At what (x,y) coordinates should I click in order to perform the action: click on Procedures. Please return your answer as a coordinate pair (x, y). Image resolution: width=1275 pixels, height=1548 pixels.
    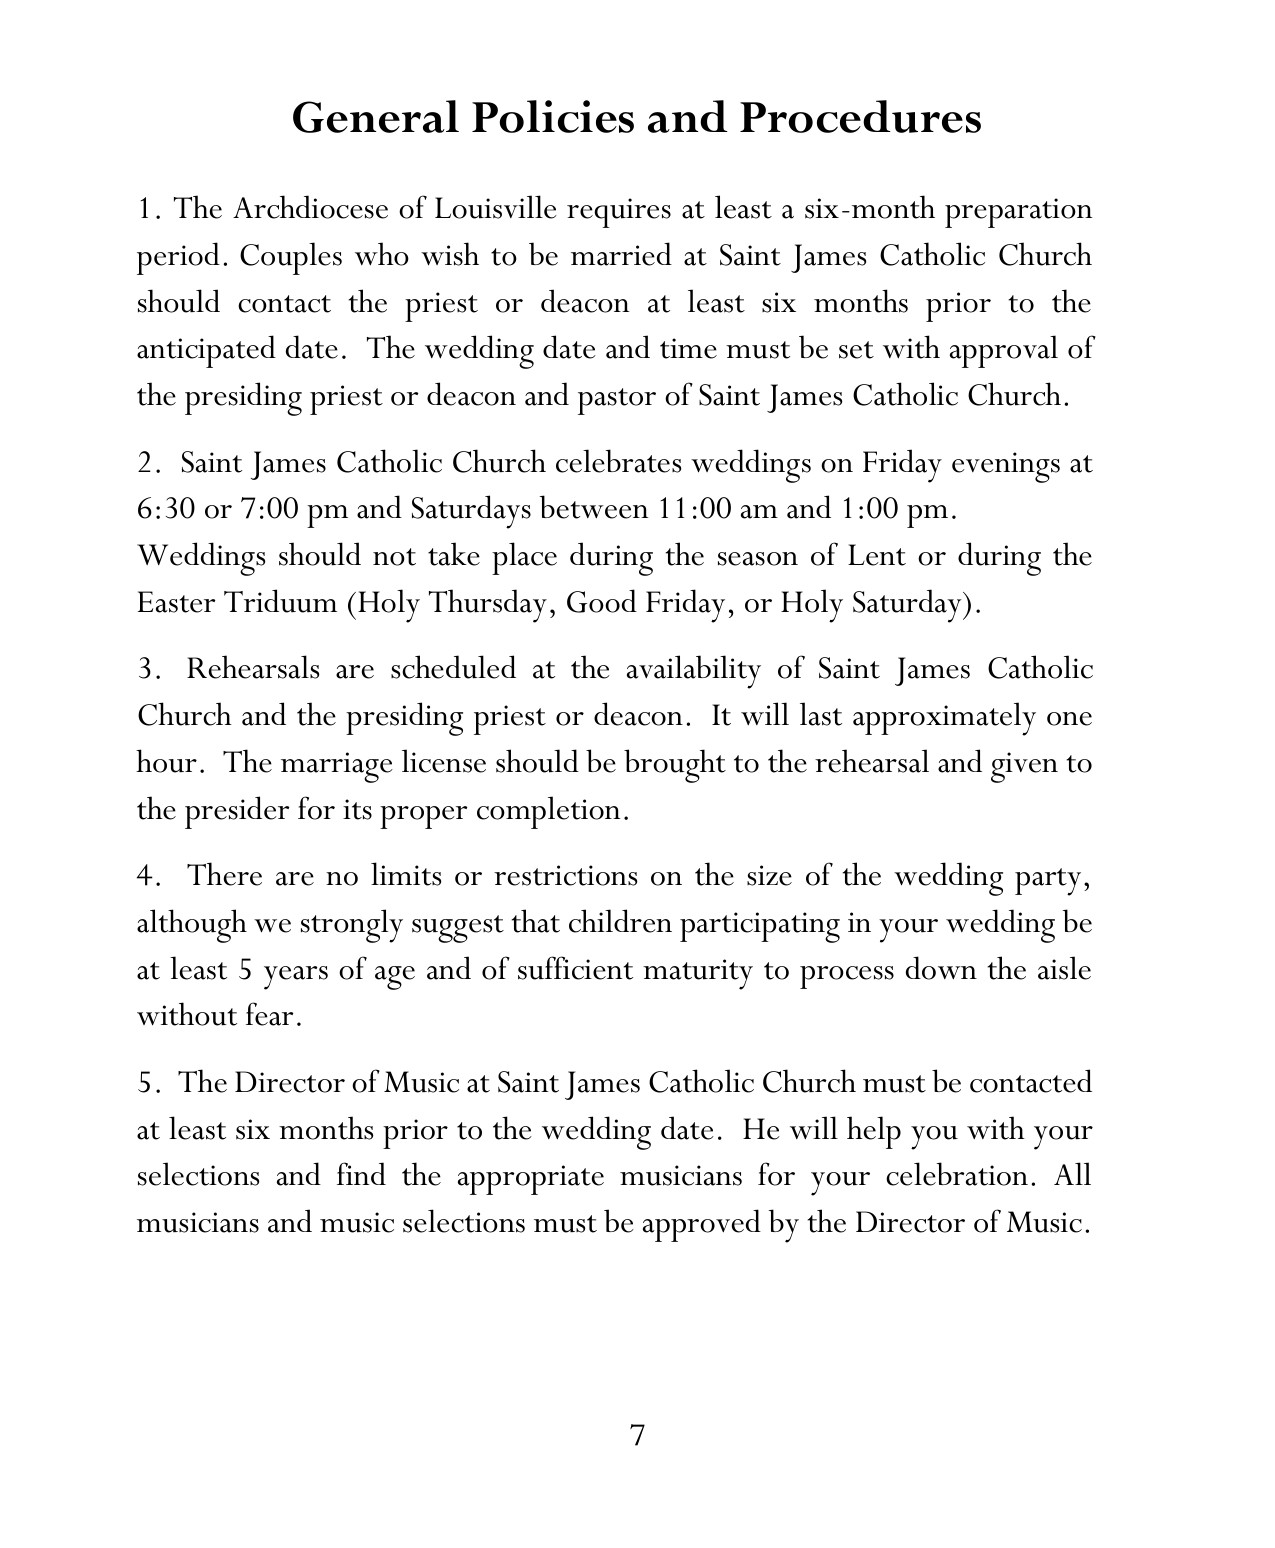
    Looking at the image, I should click on (860, 116).
